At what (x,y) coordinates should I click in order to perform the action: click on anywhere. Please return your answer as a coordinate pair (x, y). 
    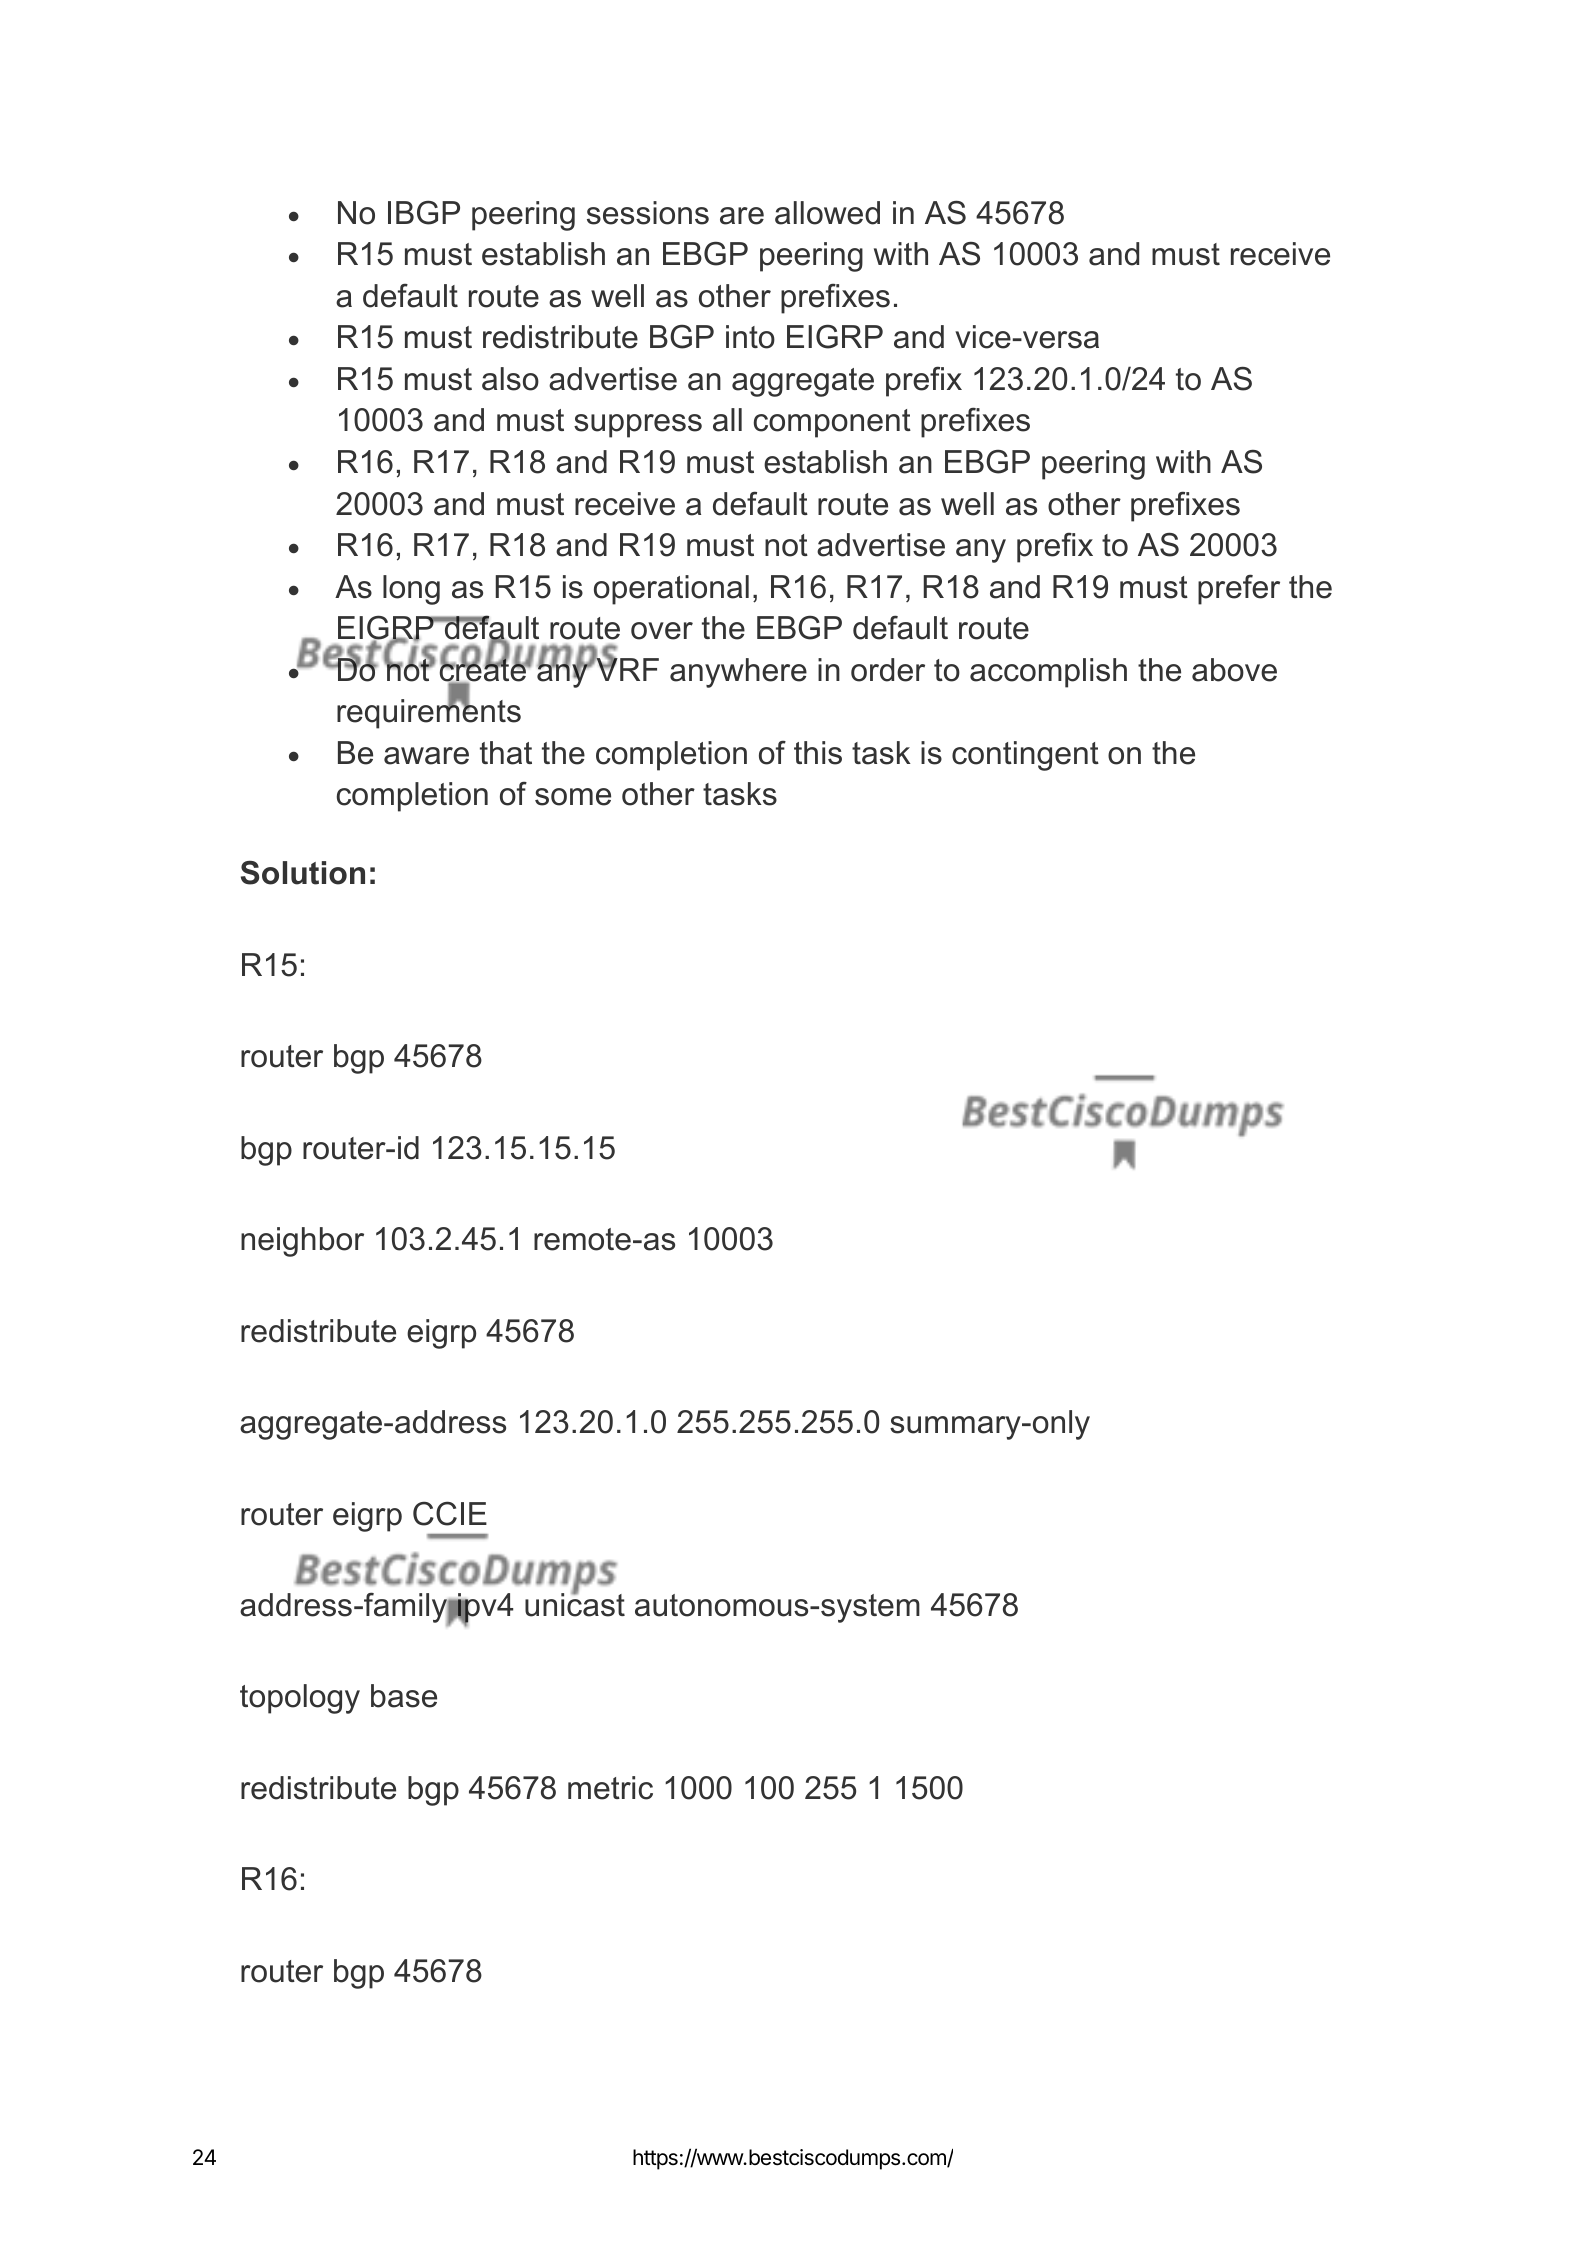
    Looking at the image, I should click on (738, 673).
